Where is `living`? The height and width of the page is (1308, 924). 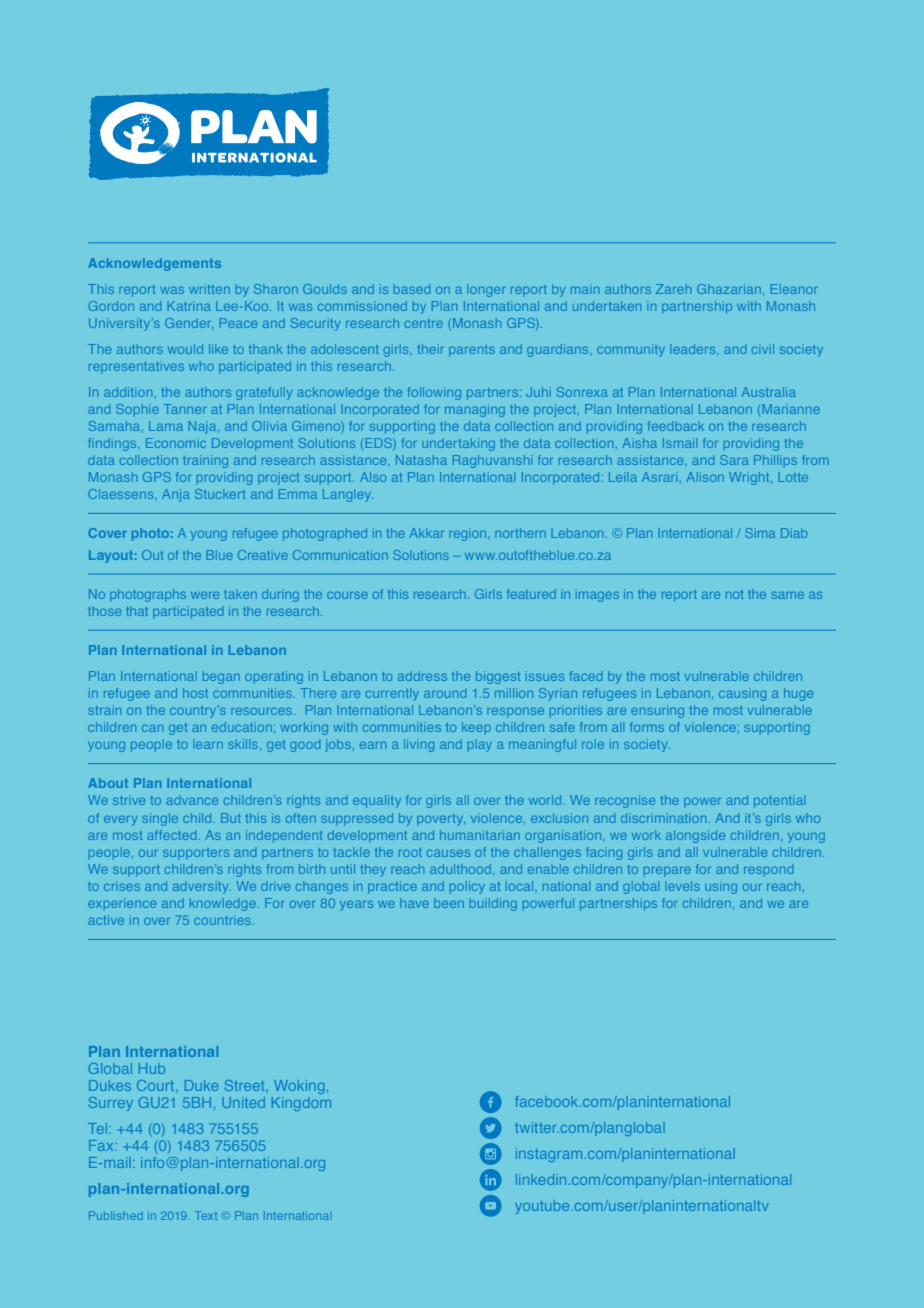 living is located at coordinates (419, 745).
